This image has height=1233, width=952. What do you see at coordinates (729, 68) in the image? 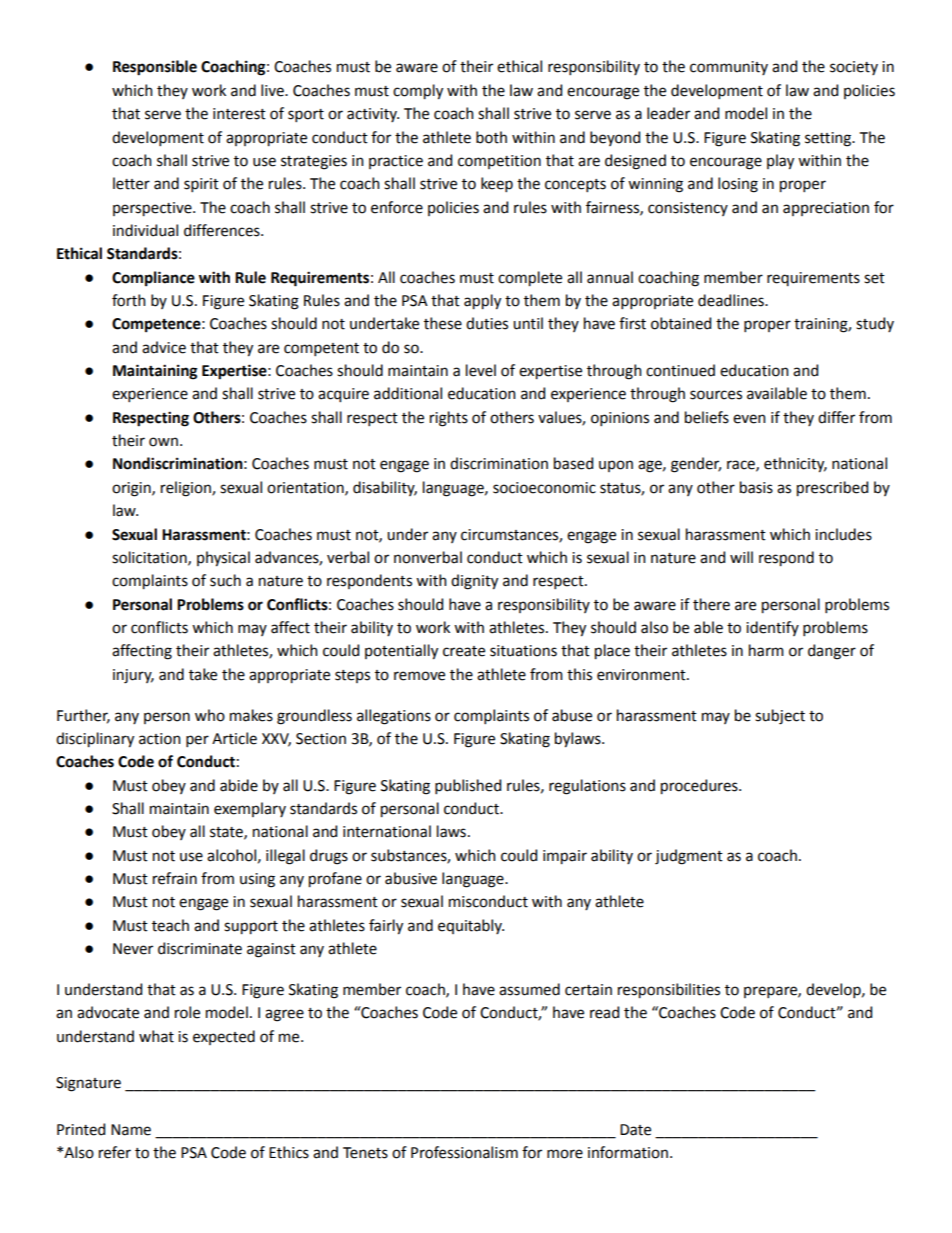
I see `community` at bounding box center [729, 68].
